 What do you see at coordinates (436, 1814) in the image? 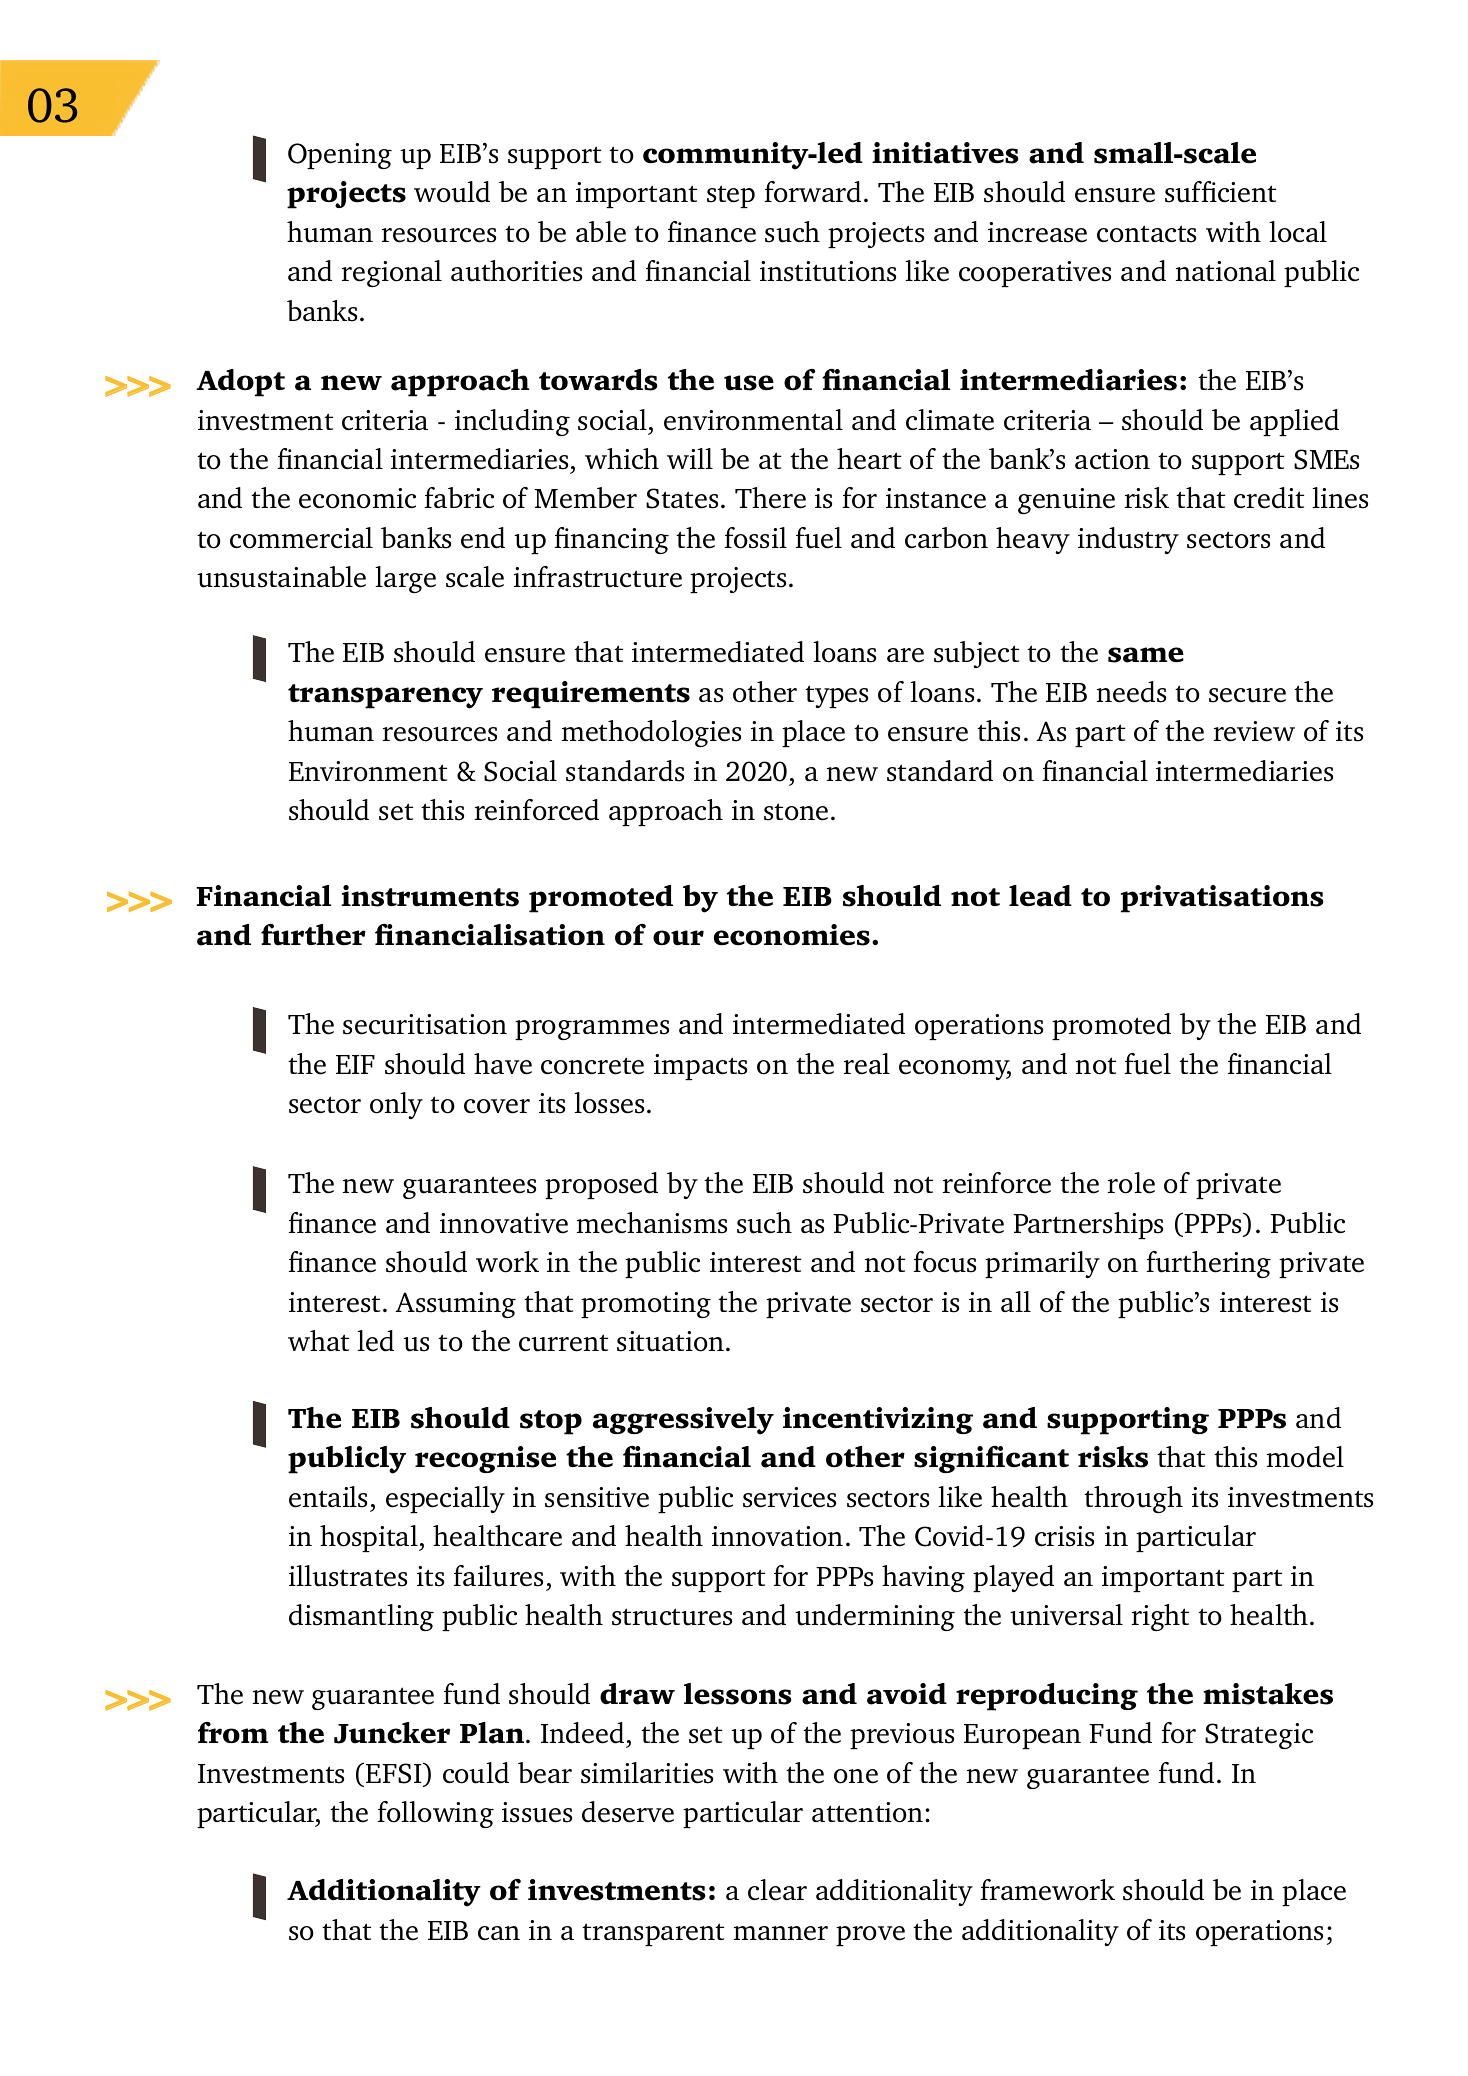
I see `following` at bounding box center [436, 1814].
